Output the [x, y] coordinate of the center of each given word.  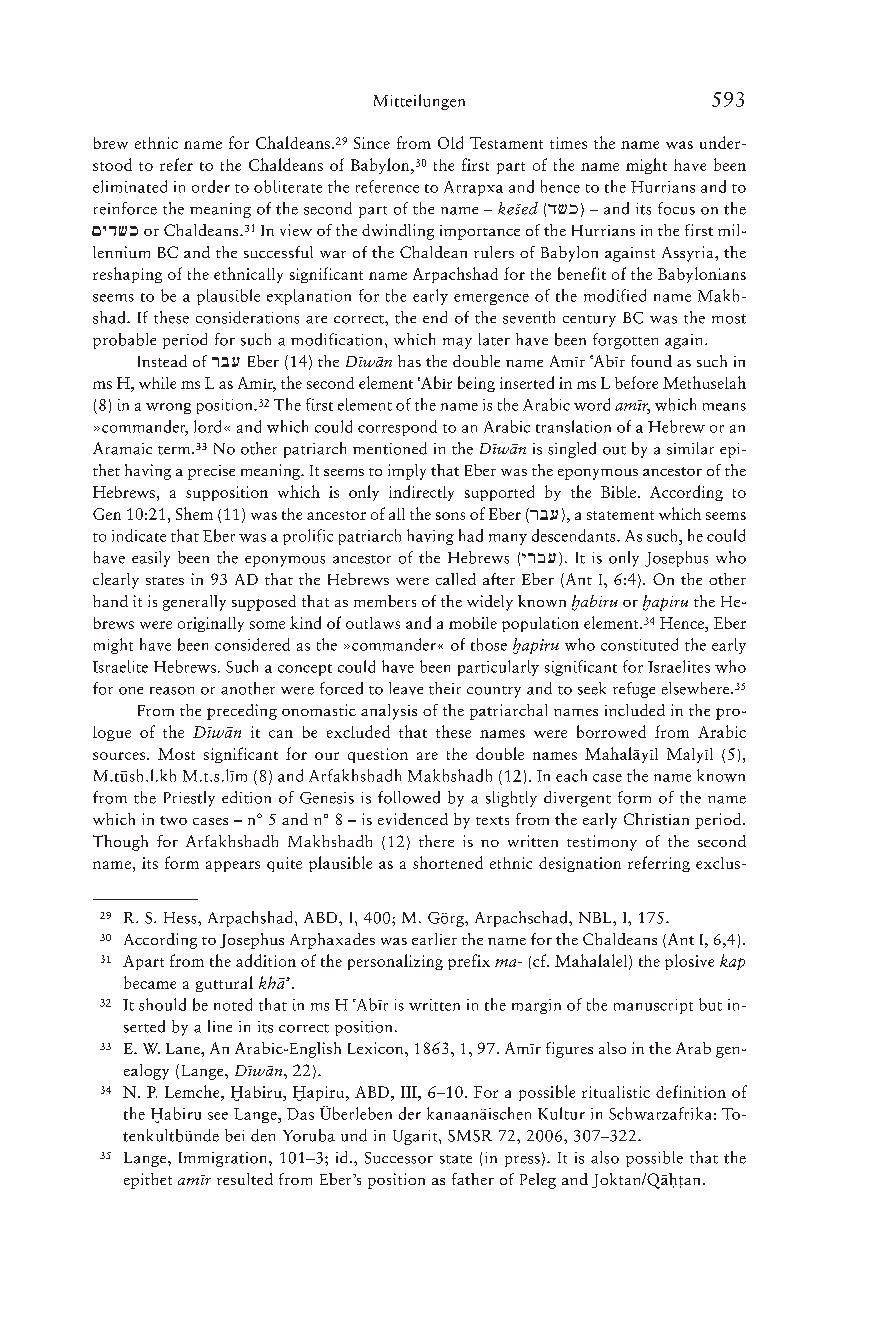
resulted [245, 1179]
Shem [194, 513]
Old [450, 142]
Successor [399, 1158]
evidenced [413, 819]
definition [691, 1091]
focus [676, 208]
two [173, 820]
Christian [656, 819]
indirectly [421, 493]
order [211, 186]
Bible [618, 492]
